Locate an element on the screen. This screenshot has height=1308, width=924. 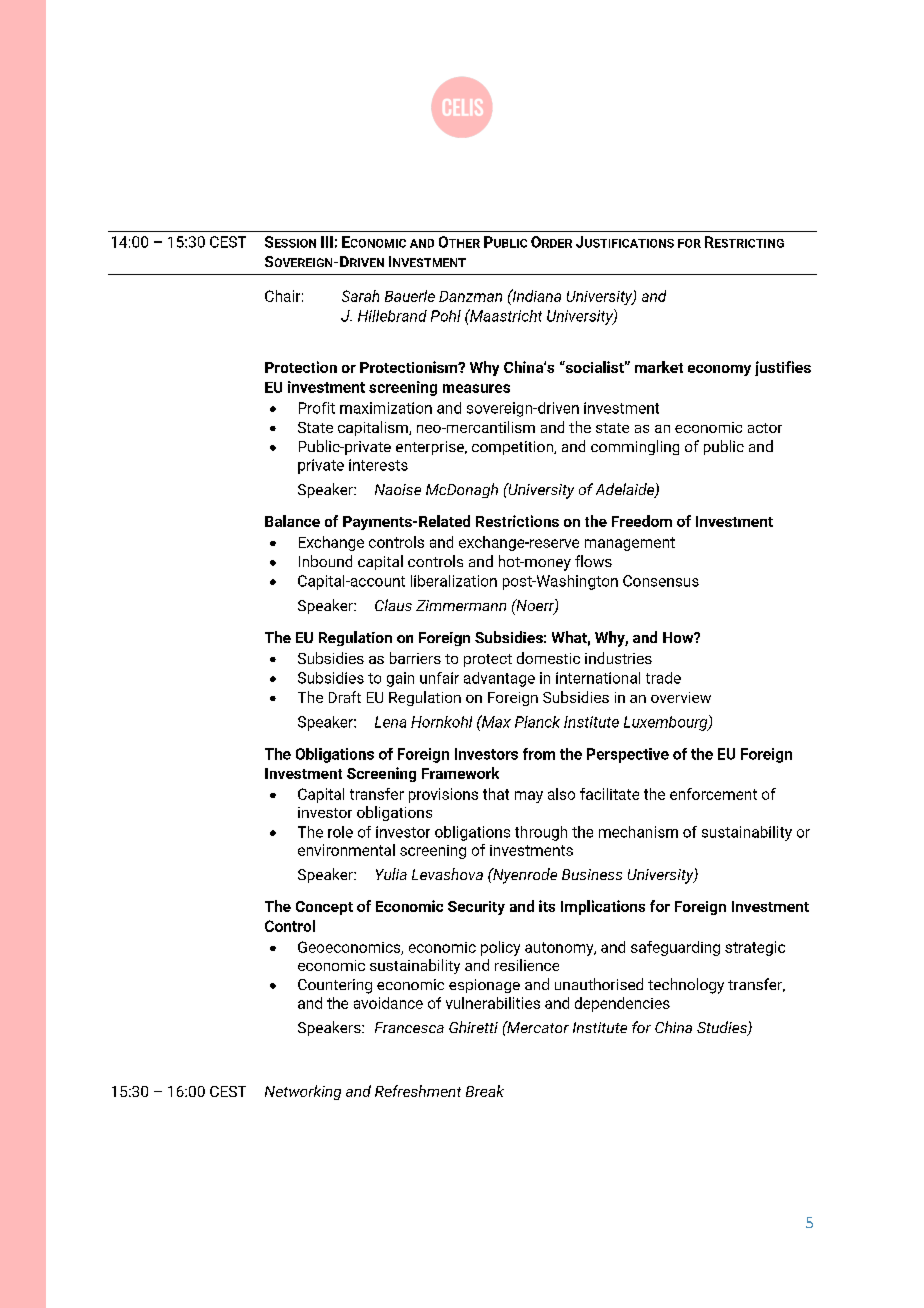
domestic is located at coordinates (548, 658).
